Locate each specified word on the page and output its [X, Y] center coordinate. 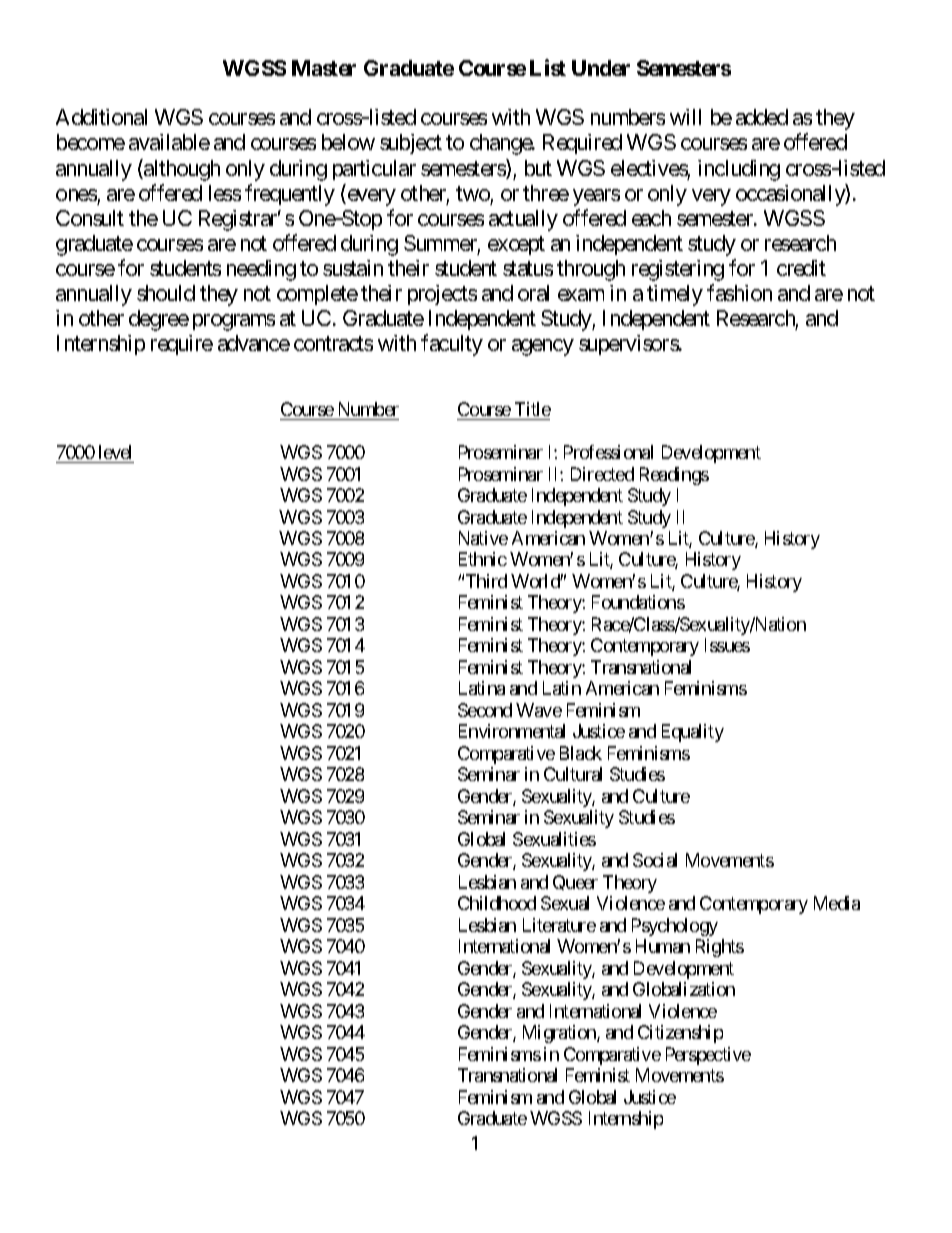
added [762, 117]
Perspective [708, 1056]
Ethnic [483, 559]
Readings [674, 476]
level [115, 452]
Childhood [497, 903]
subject [411, 144]
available [169, 142]
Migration [560, 1034]
